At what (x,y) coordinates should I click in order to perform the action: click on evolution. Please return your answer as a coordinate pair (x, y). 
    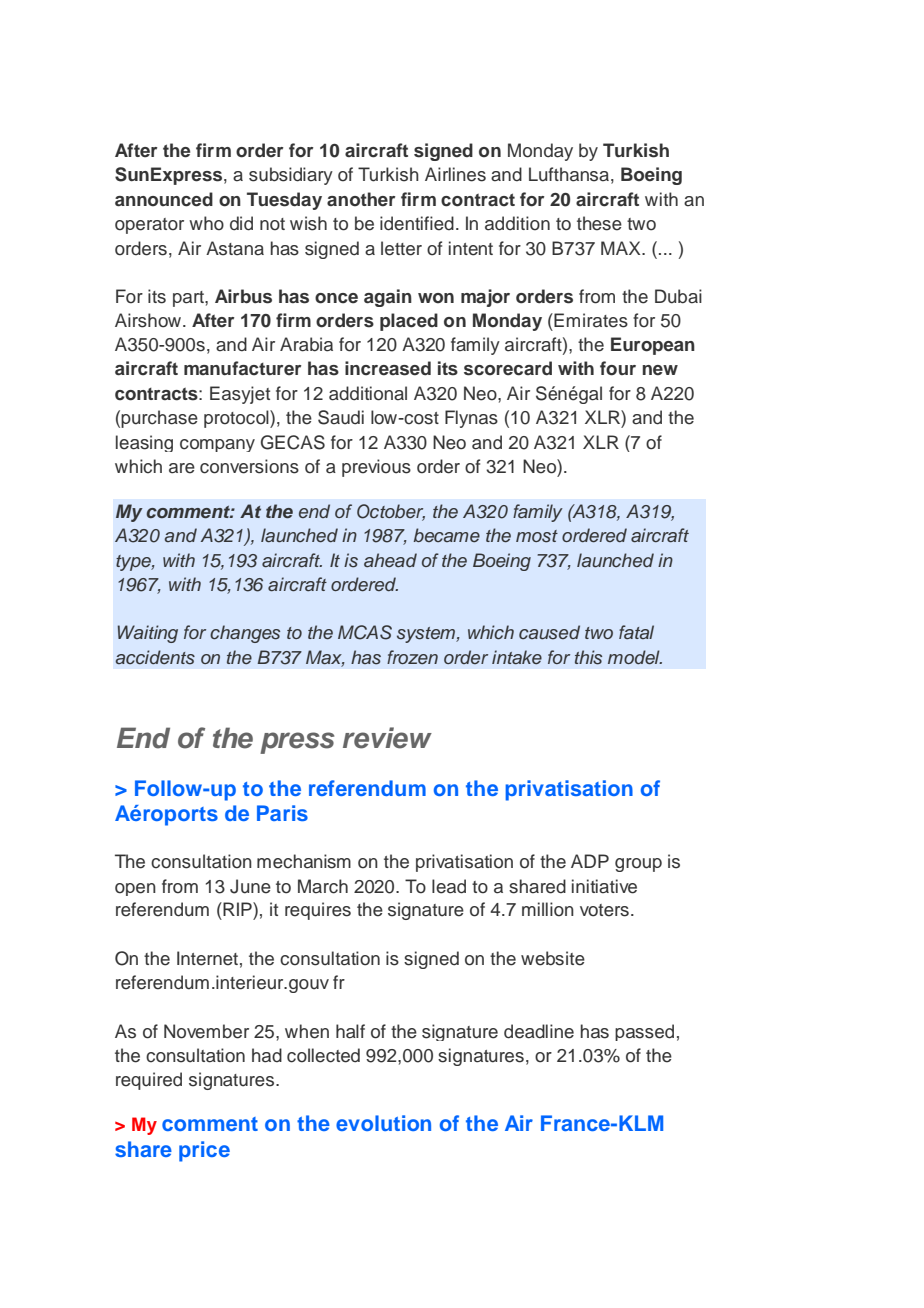
    Looking at the image, I should click on (383, 1123).
